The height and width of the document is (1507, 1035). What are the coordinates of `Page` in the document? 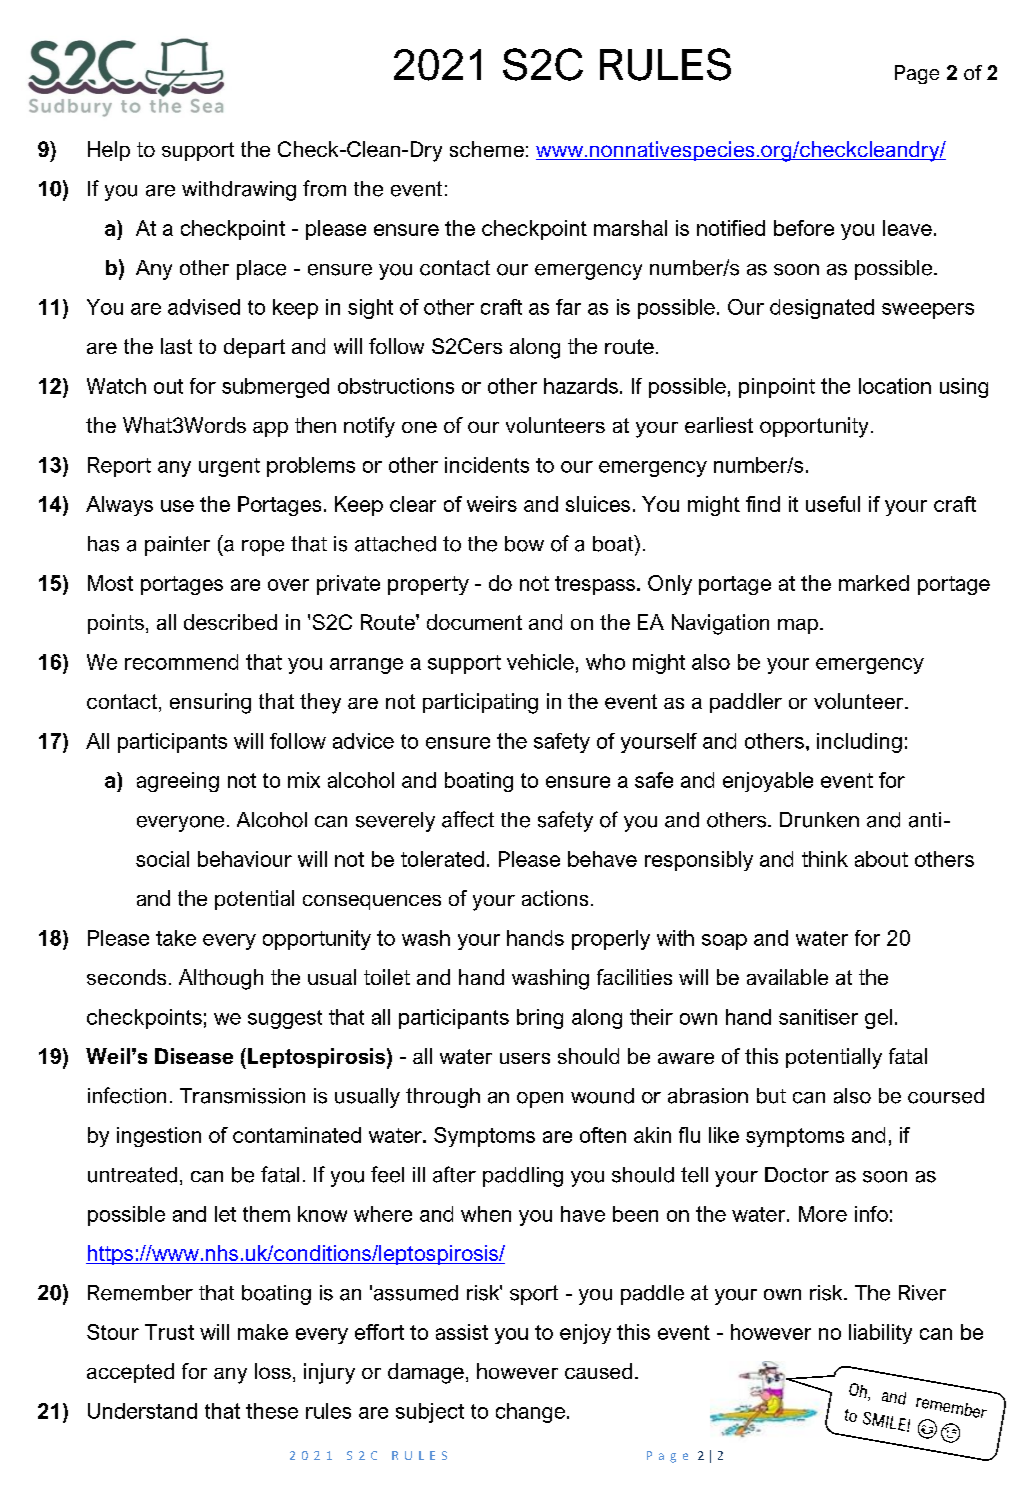 It's located at (917, 74).
